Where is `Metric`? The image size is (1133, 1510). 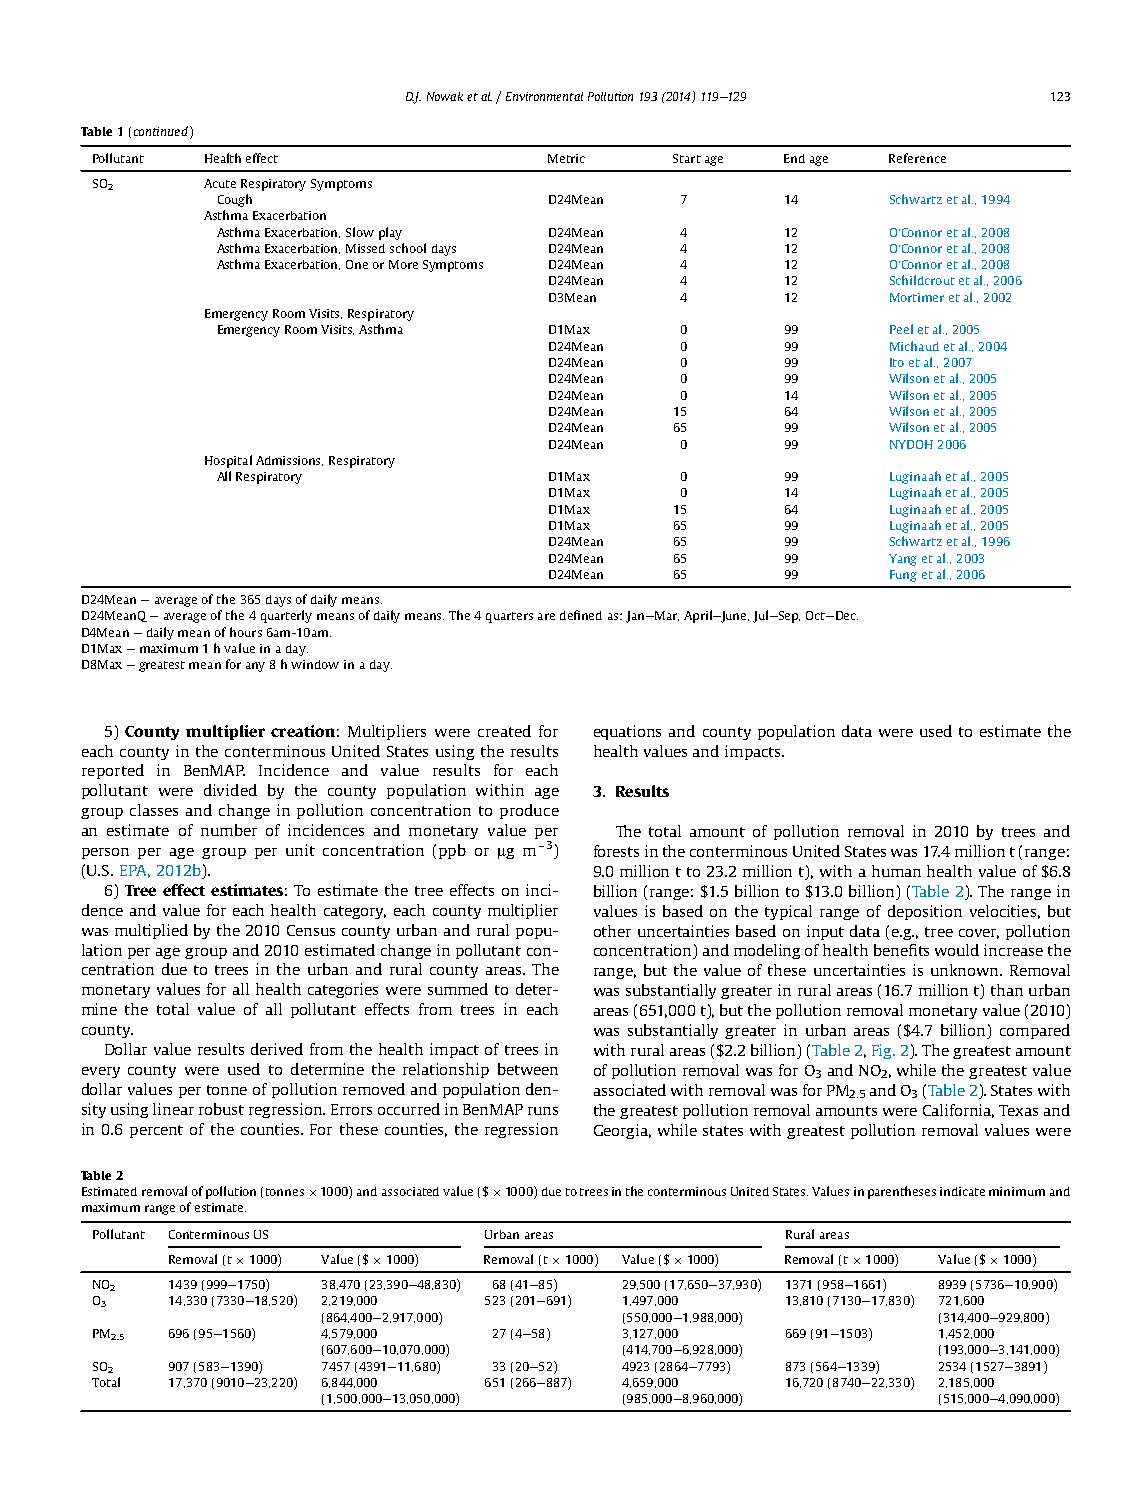
Metric is located at coordinates (566, 158).
